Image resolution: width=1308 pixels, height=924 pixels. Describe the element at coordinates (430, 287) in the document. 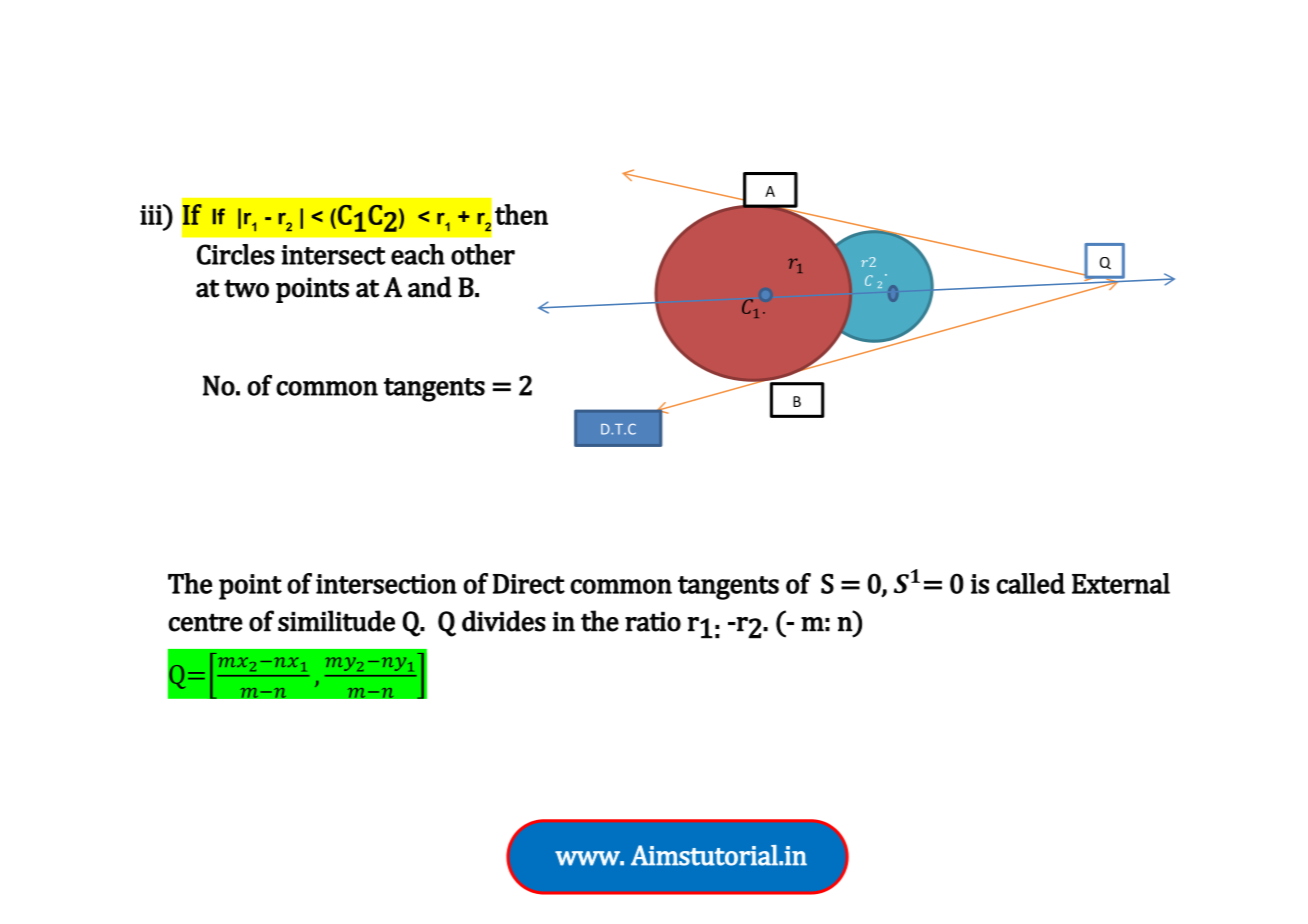

I see `and` at that location.
